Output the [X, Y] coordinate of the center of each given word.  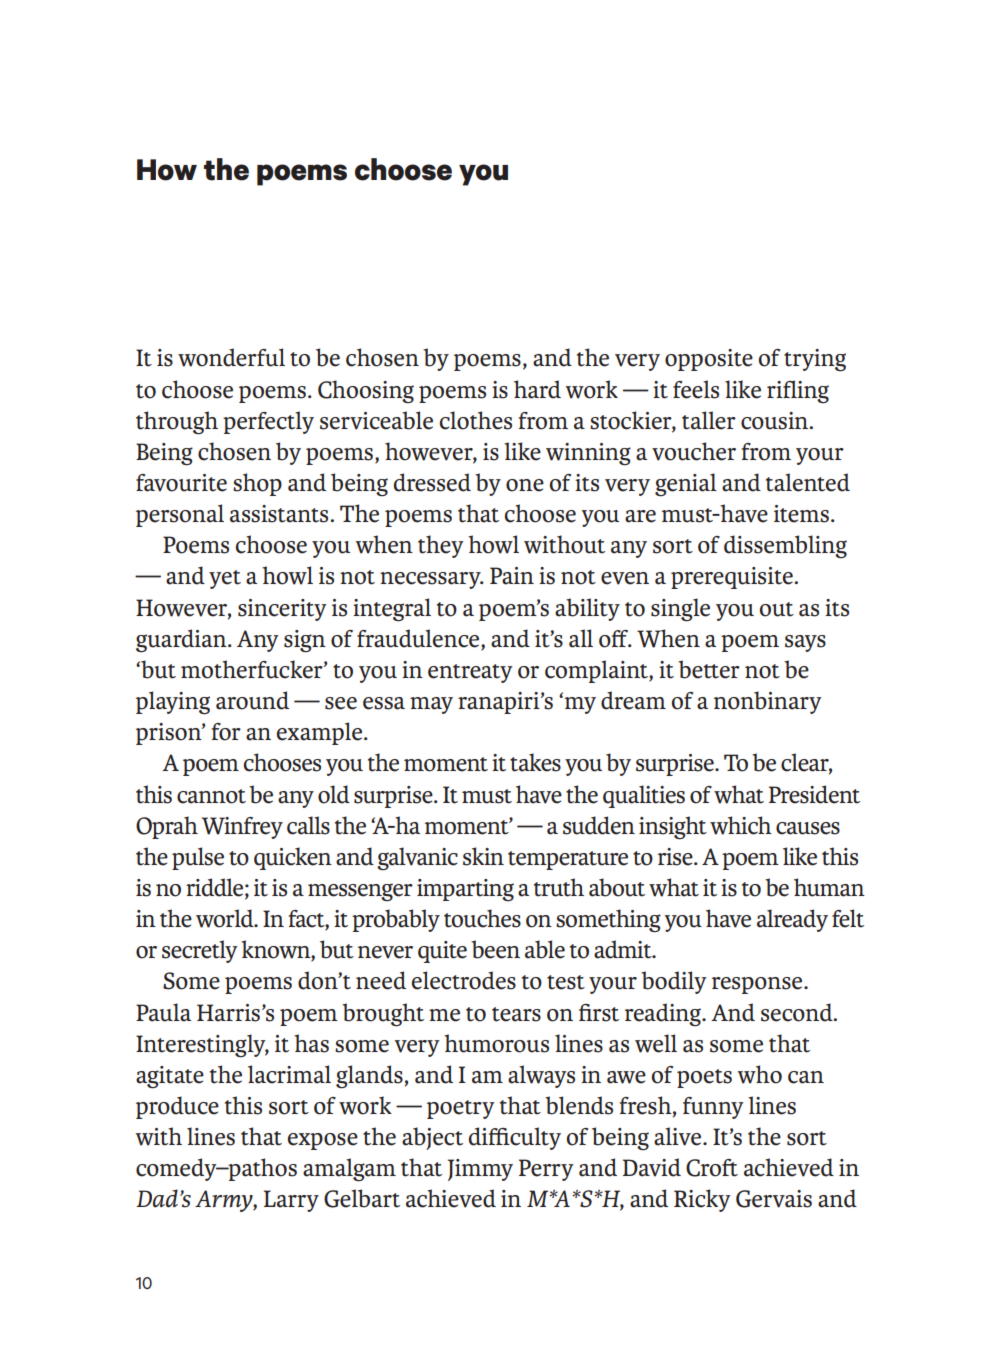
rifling [798, 391]
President [814, 794]
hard [537, 389]
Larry [291, 1201]
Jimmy [480, 1170]
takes [535, 762]
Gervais [774, 1199]
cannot [211, 796]
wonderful [231, 357]
